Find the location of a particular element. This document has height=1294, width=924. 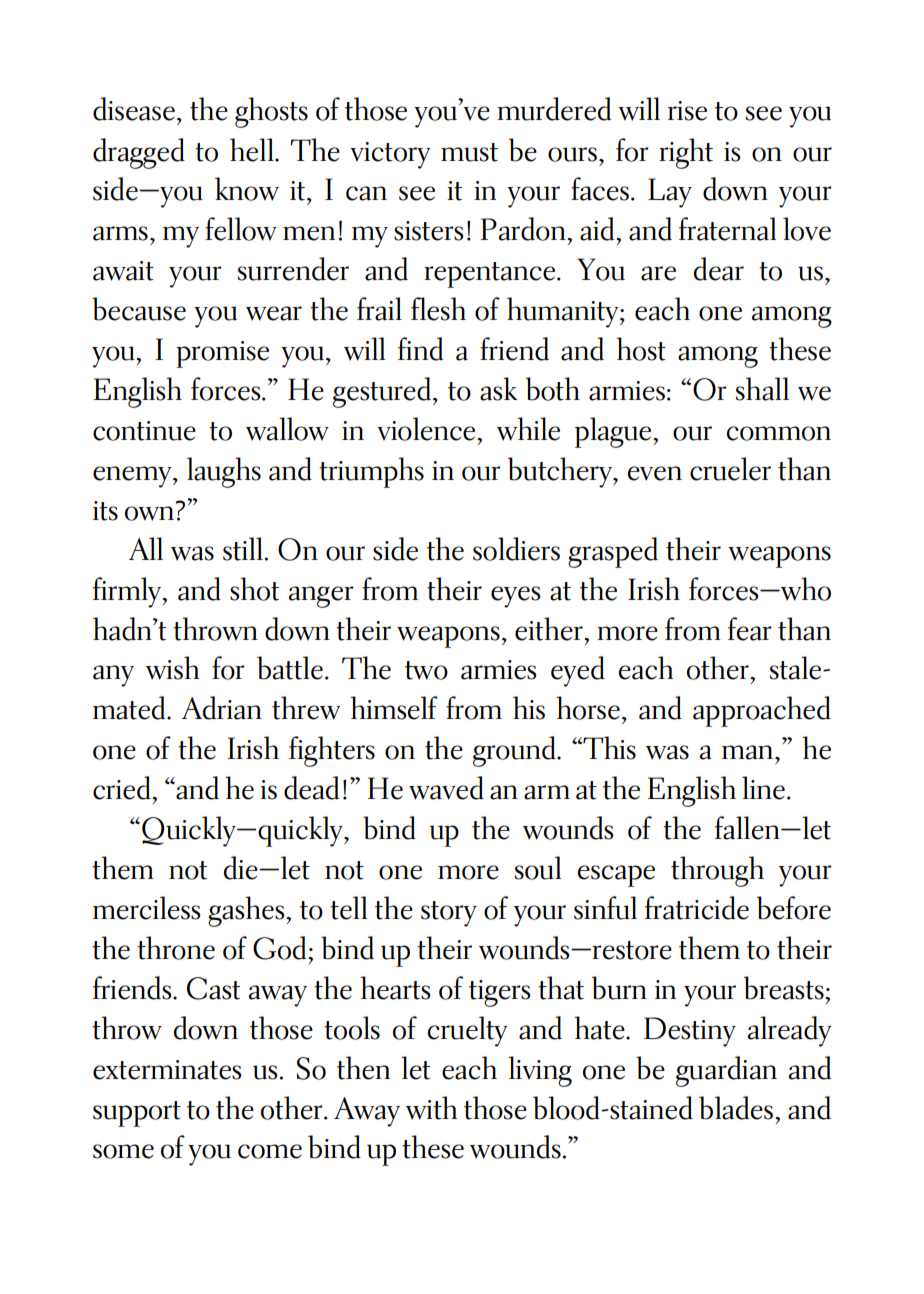

story is located at coordinates (449, 914).
